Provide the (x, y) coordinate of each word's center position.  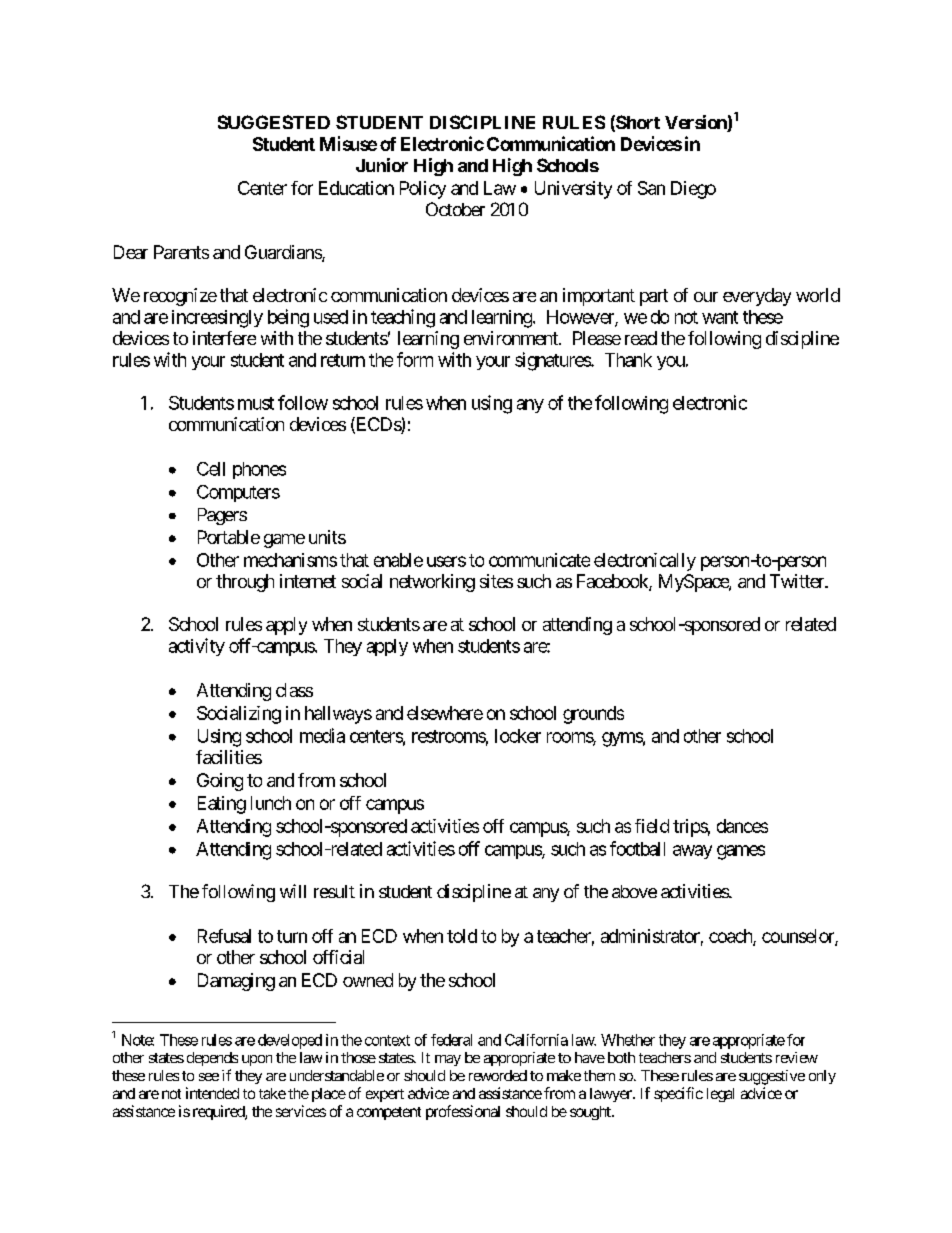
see (209, 1077)
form (415, 359)
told (462, 936)
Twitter (798, 581)
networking (432, 583)
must (256, 403)
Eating (222, 805)
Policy (423, 190)
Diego (693, 190)
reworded (498, 1075)
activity (197, 647)
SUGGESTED (274, 122)
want (720, 317)
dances (742, 826)
